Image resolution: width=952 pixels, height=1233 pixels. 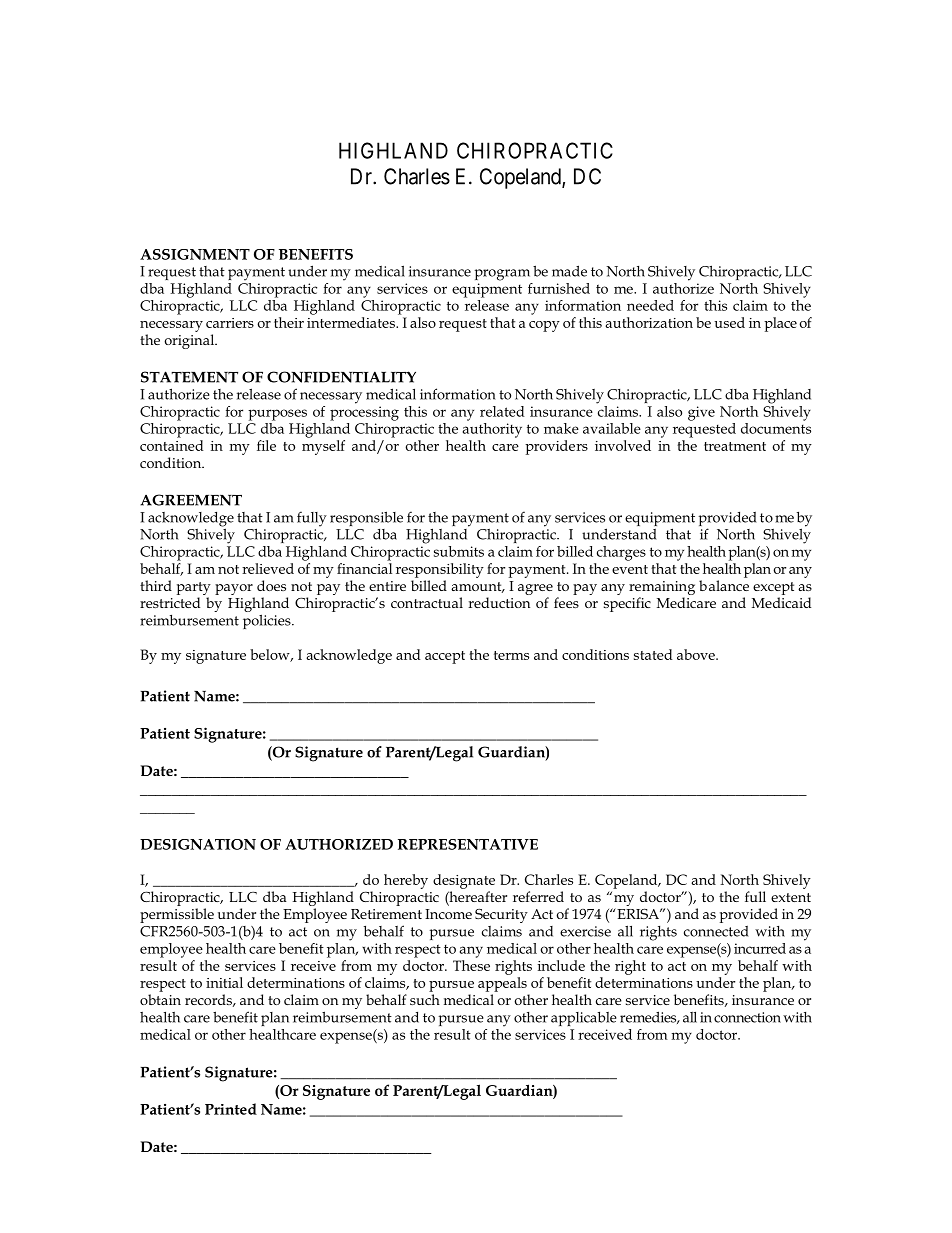 I want to click on REPRESENTATIVE, so click(x=468, y=844).
